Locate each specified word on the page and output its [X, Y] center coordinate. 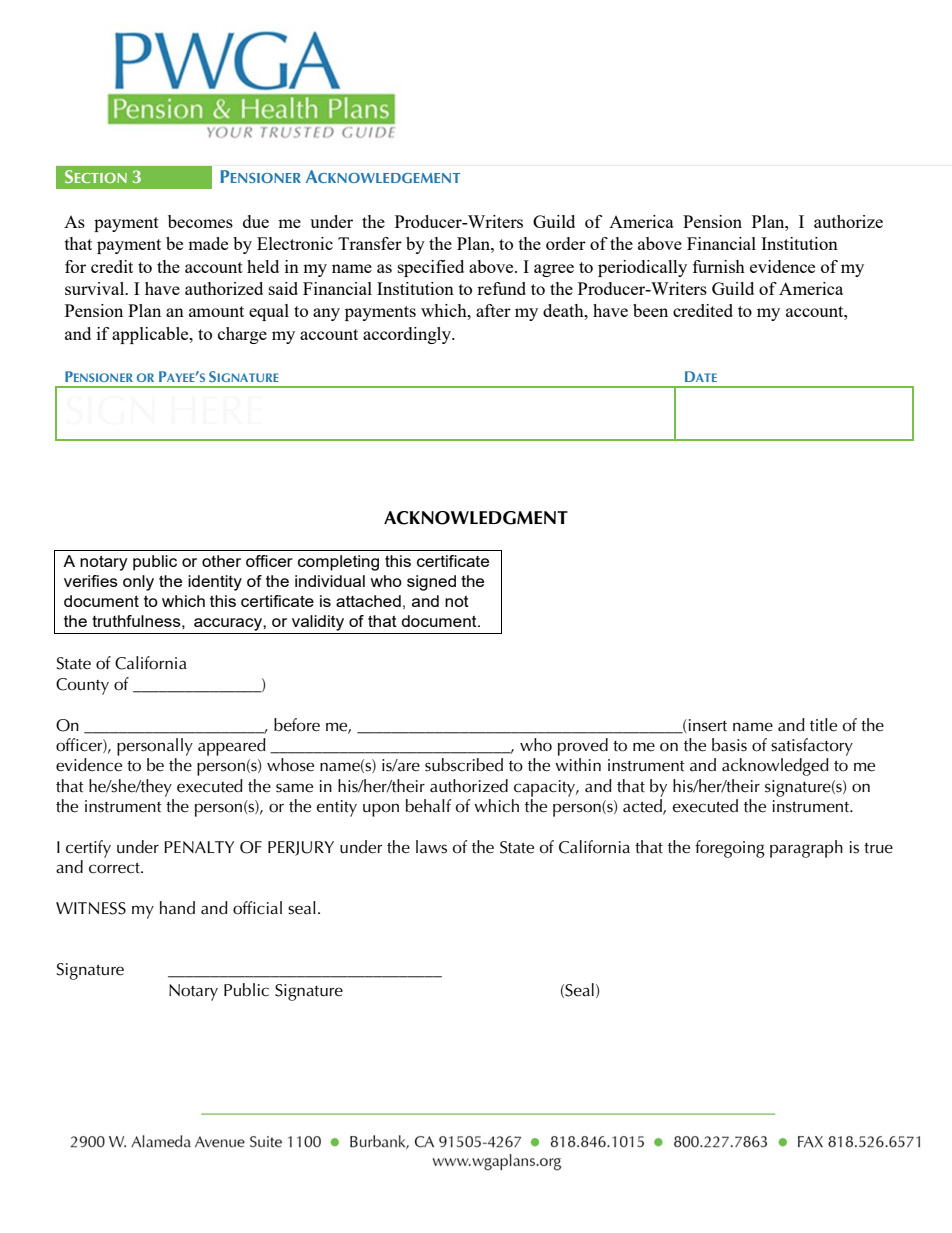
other [221, 561]
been [650, 310]
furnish [719, 266]
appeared [232, 747]
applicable [151, 335]
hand [177, 908]
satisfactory [812, 747]
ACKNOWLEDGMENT [476, 518]
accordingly [408, 335]
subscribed [464, 765]
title [823, 725]
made [208, 243]
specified [431, 268]
